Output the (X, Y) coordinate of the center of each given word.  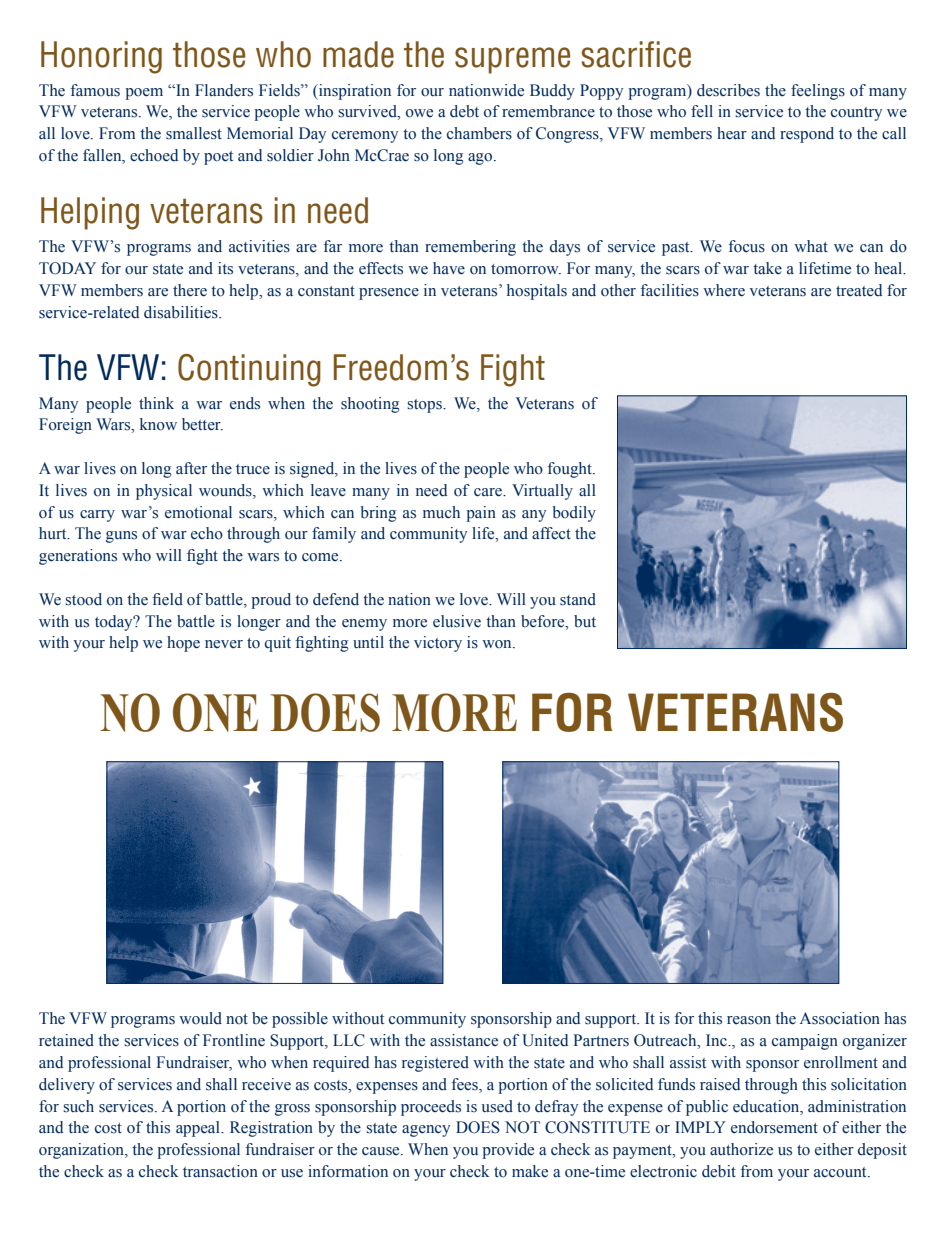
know (158, 424)
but (585, 621)
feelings (818, 92)
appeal (199, 1129)
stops (425, 406)
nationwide (486, 90)
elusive (457, 621)
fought (571, 470)
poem (144, 94)
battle (196, 621)
